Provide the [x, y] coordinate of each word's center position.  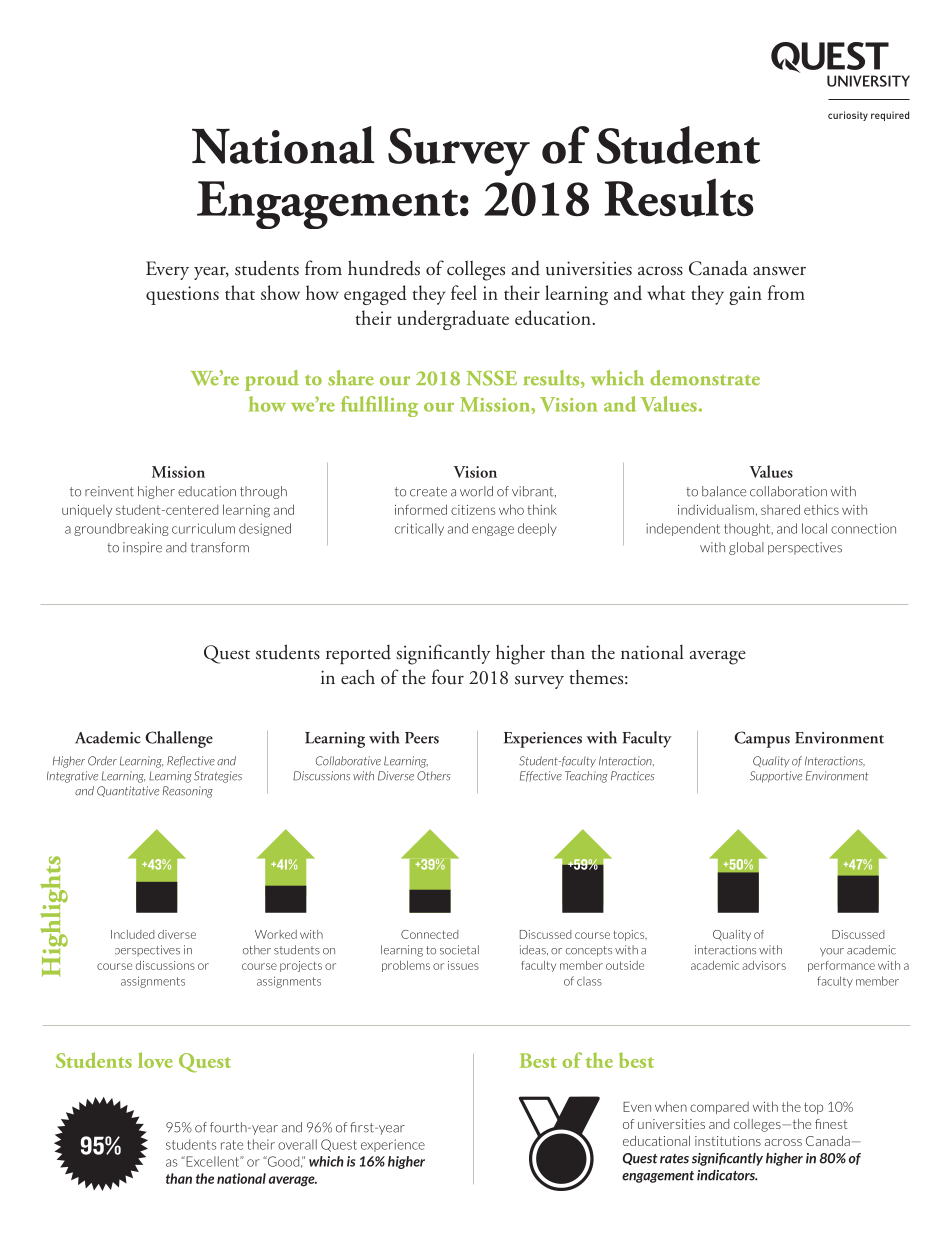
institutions [728, 1141]
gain [745, 295]
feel [464, 292]
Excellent [213, 1161]
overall [297, 1144]
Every [167, 270]
